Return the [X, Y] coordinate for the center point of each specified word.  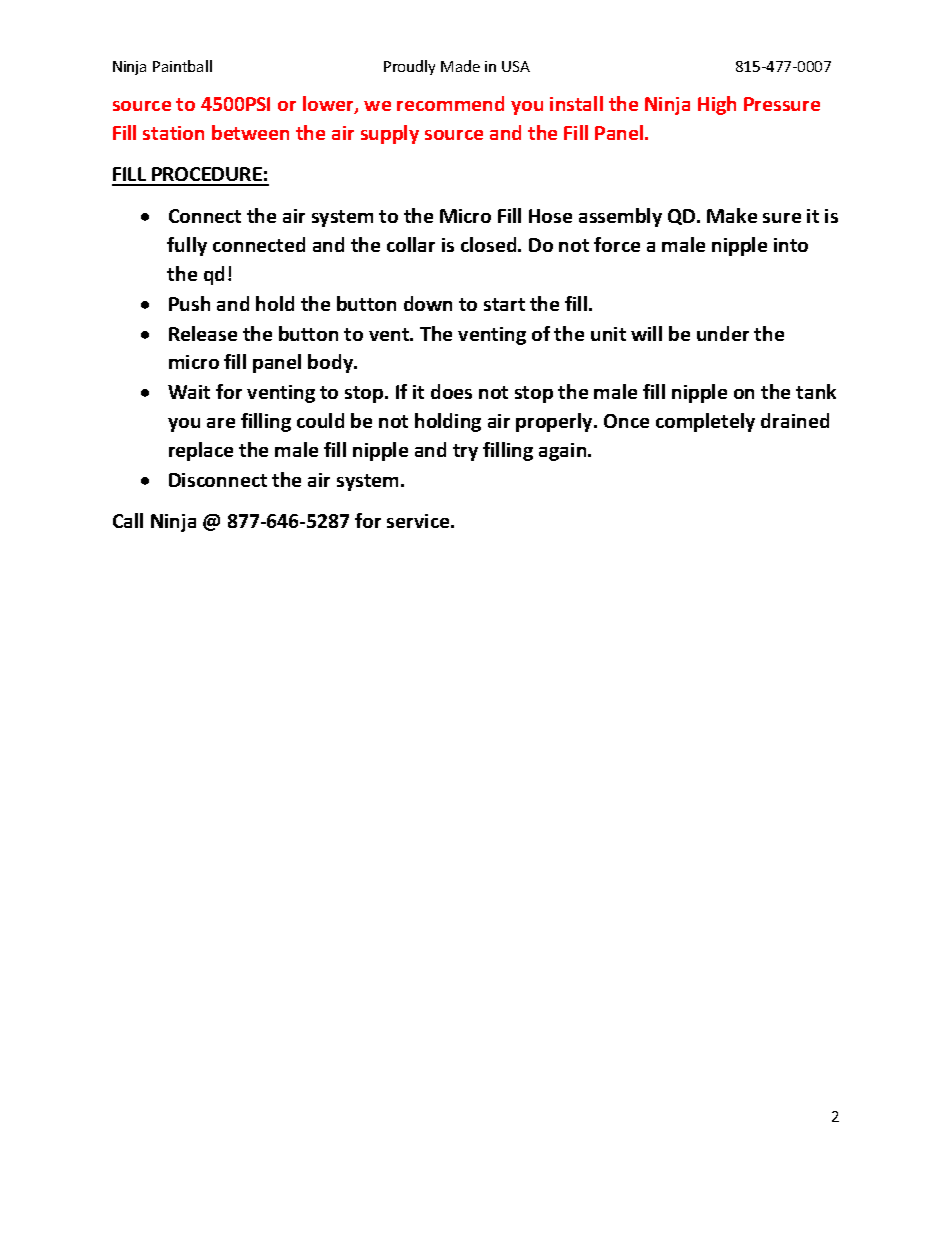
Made [460, 66]
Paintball [182, 66]
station [173, 133]
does [451, 391]
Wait [189, 392]
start [504, 304]
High [717, 105]
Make [732, 215]
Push [189, 303]
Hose [550, 216]
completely [705, 422]
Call [128, 520]
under [723, 333]
